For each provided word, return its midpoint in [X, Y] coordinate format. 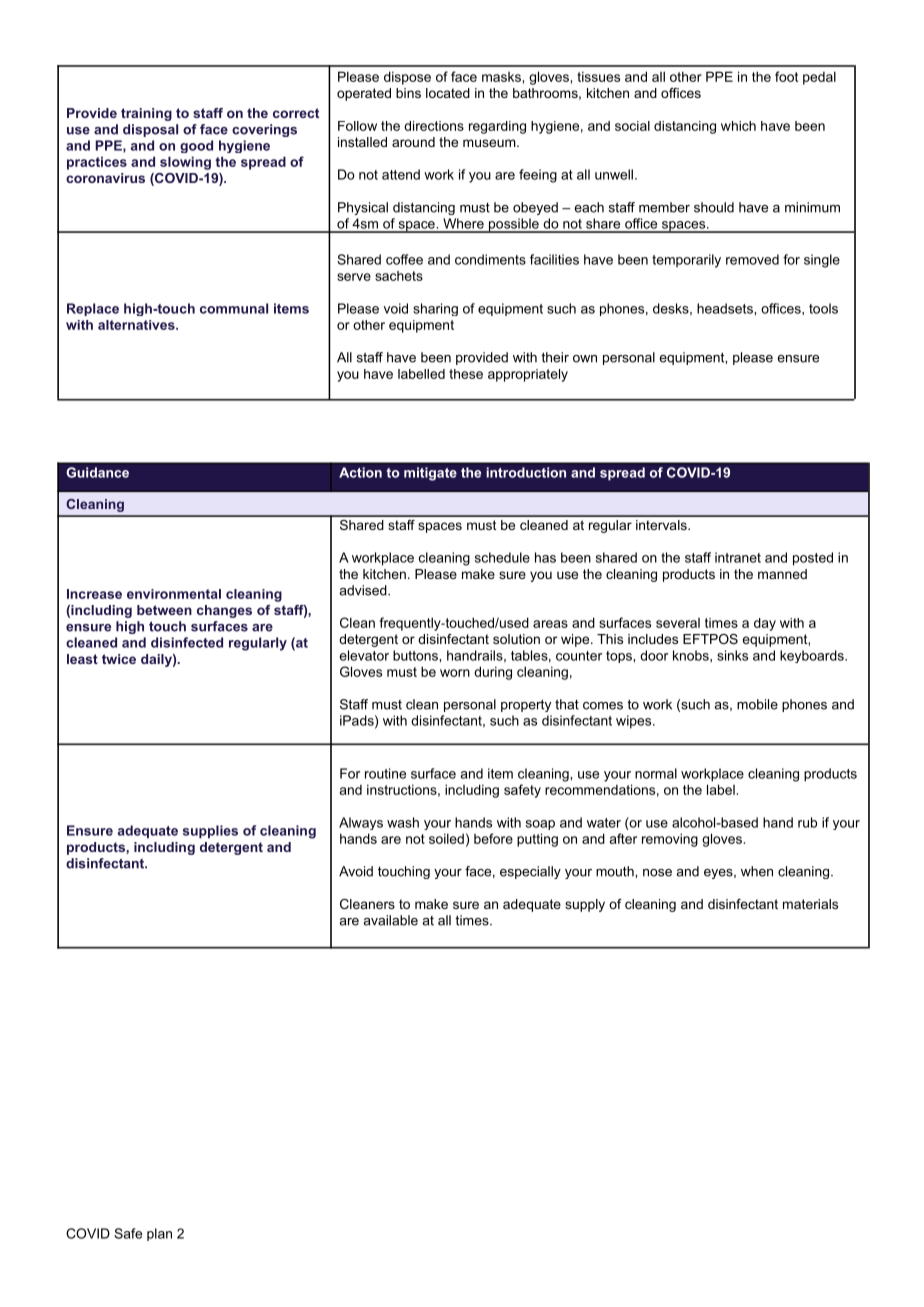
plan [159, 1234]
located [448, 93]
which [738, 126]
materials [810, 904]
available [390, 920]
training [146, 114]
